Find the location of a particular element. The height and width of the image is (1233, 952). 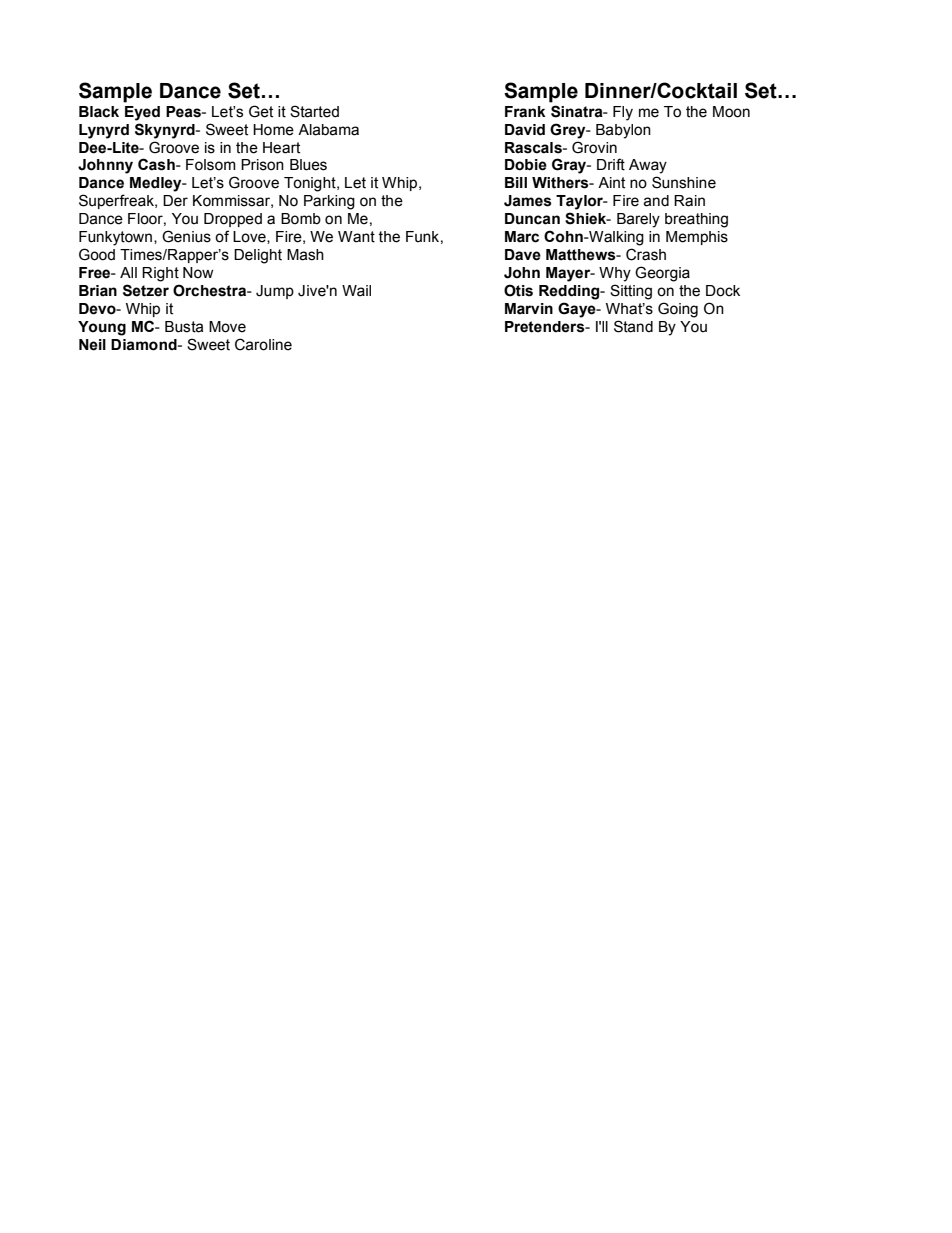

Alabama is located at coordinates (328, 130).
